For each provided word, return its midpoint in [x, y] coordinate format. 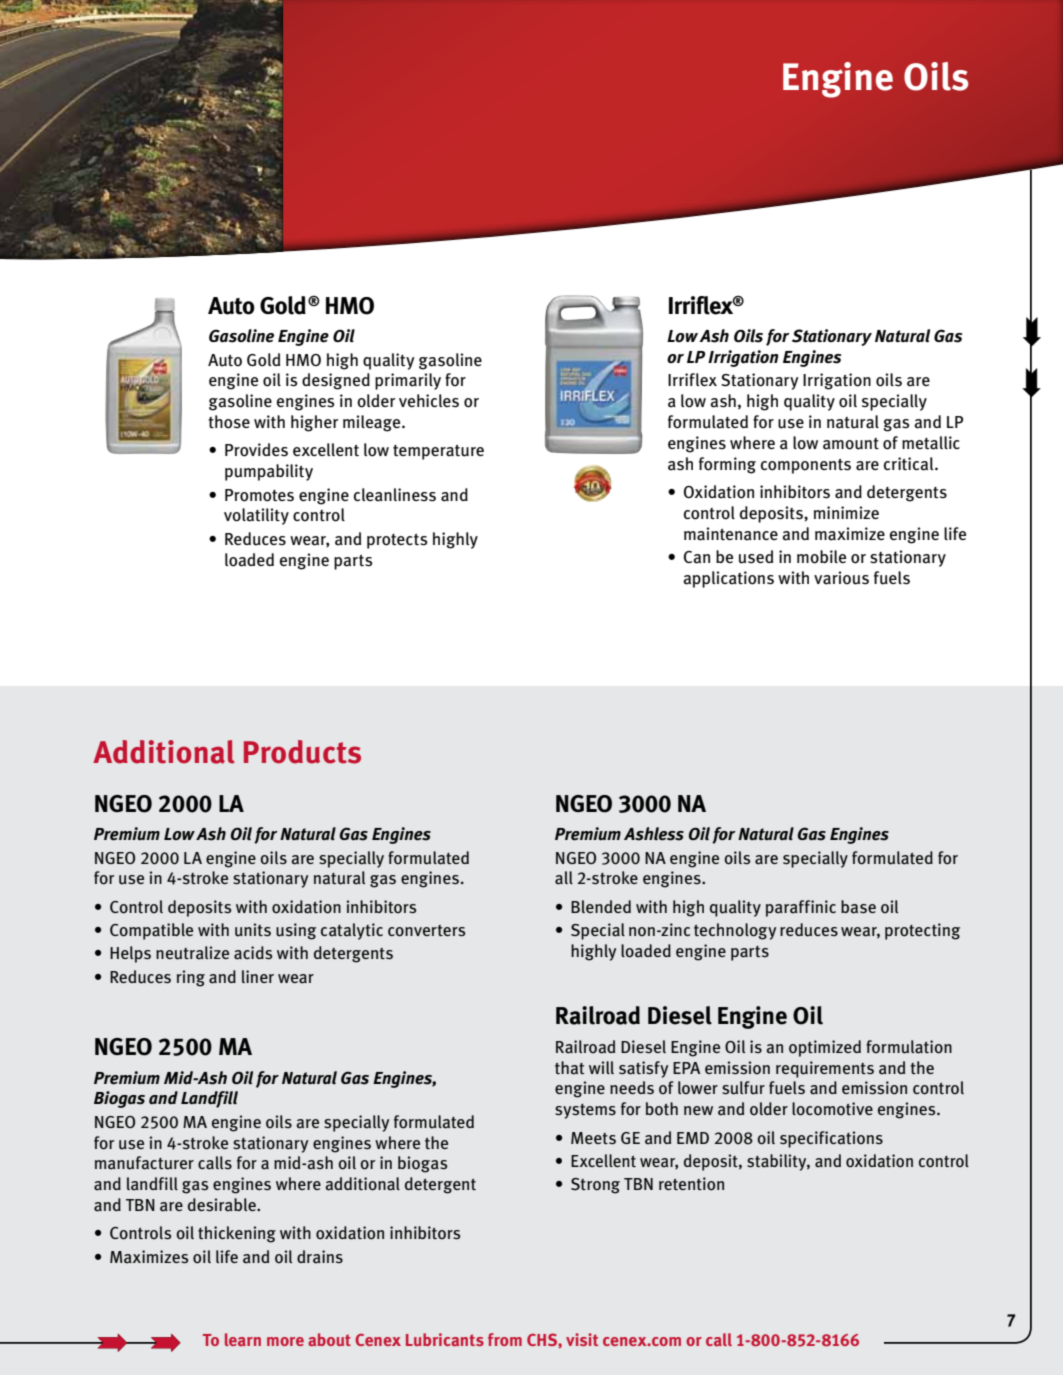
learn [243, 1339]
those [229, 422]
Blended [601, 906]
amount [851, 444]
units [253, 930]
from [505, 1339]
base [858, 907]
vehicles [429, 401]
